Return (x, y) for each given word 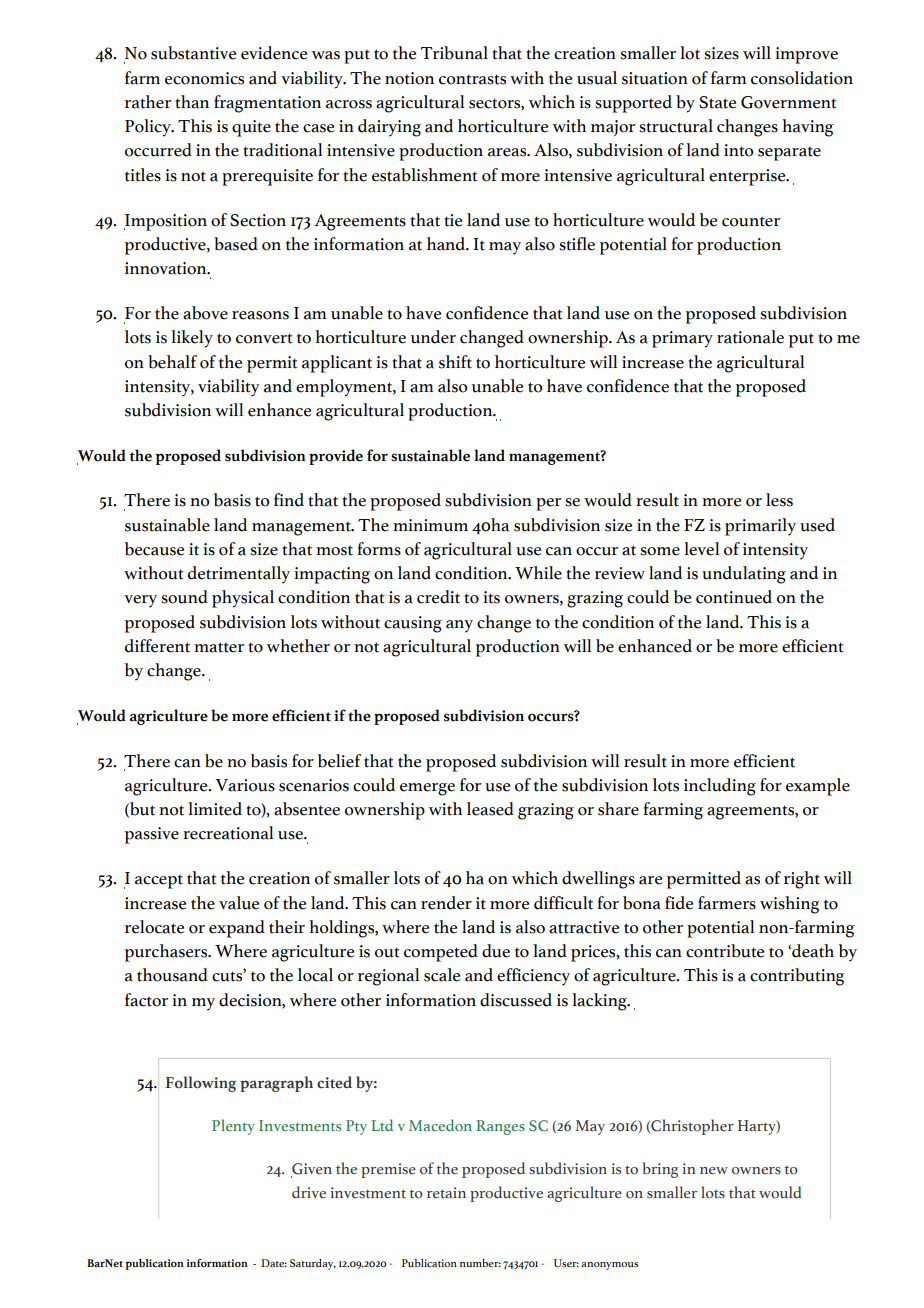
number (480, 1263)
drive (309, 1192)
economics (204, 78)
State (717, 102)
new (714, 1171)
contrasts (472, 79)
